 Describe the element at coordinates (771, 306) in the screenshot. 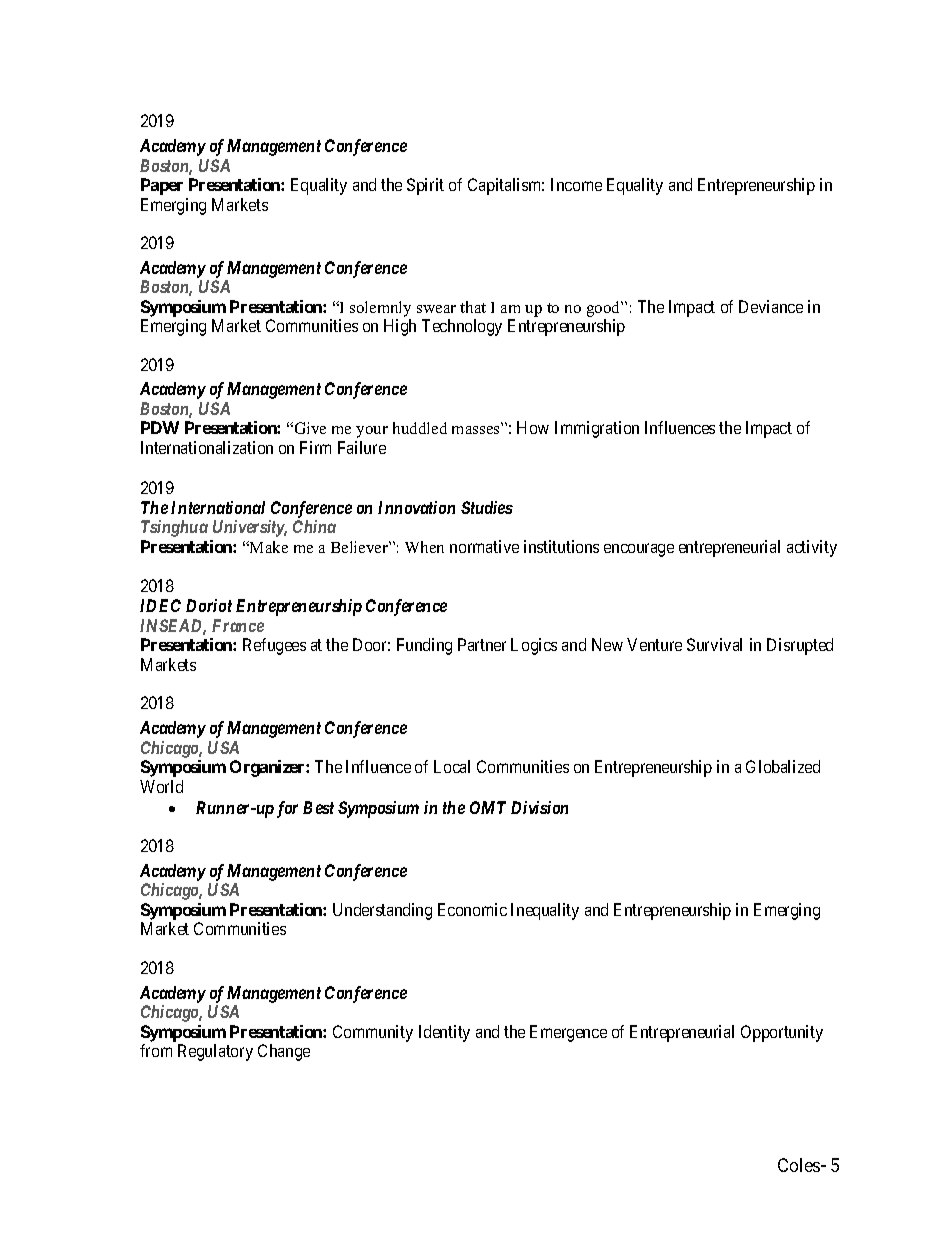

I see `Deviance` at that location.
